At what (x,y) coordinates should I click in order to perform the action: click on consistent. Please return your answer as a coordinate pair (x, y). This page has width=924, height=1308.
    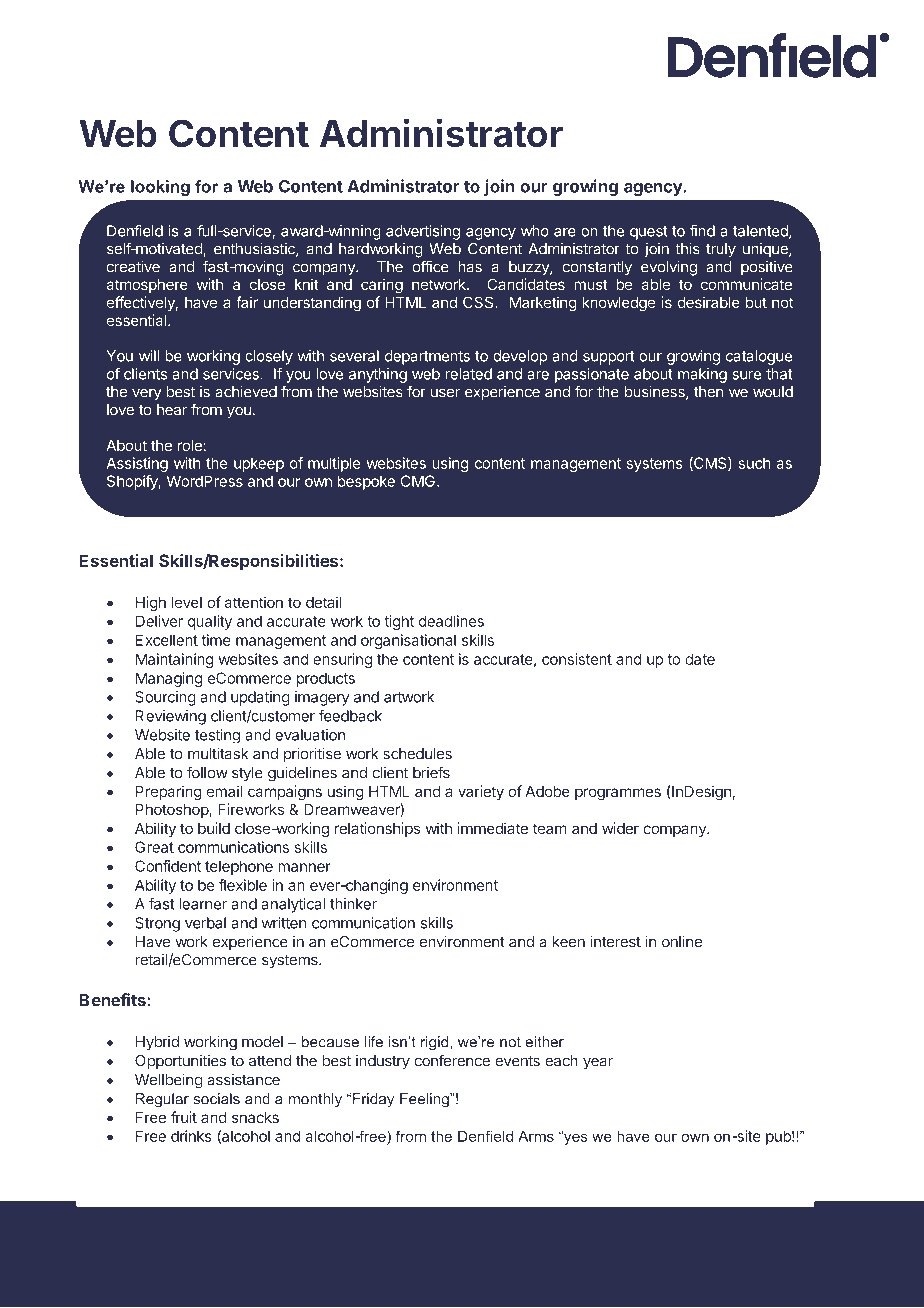
    Looking at the image, I should click on (577, 659).
